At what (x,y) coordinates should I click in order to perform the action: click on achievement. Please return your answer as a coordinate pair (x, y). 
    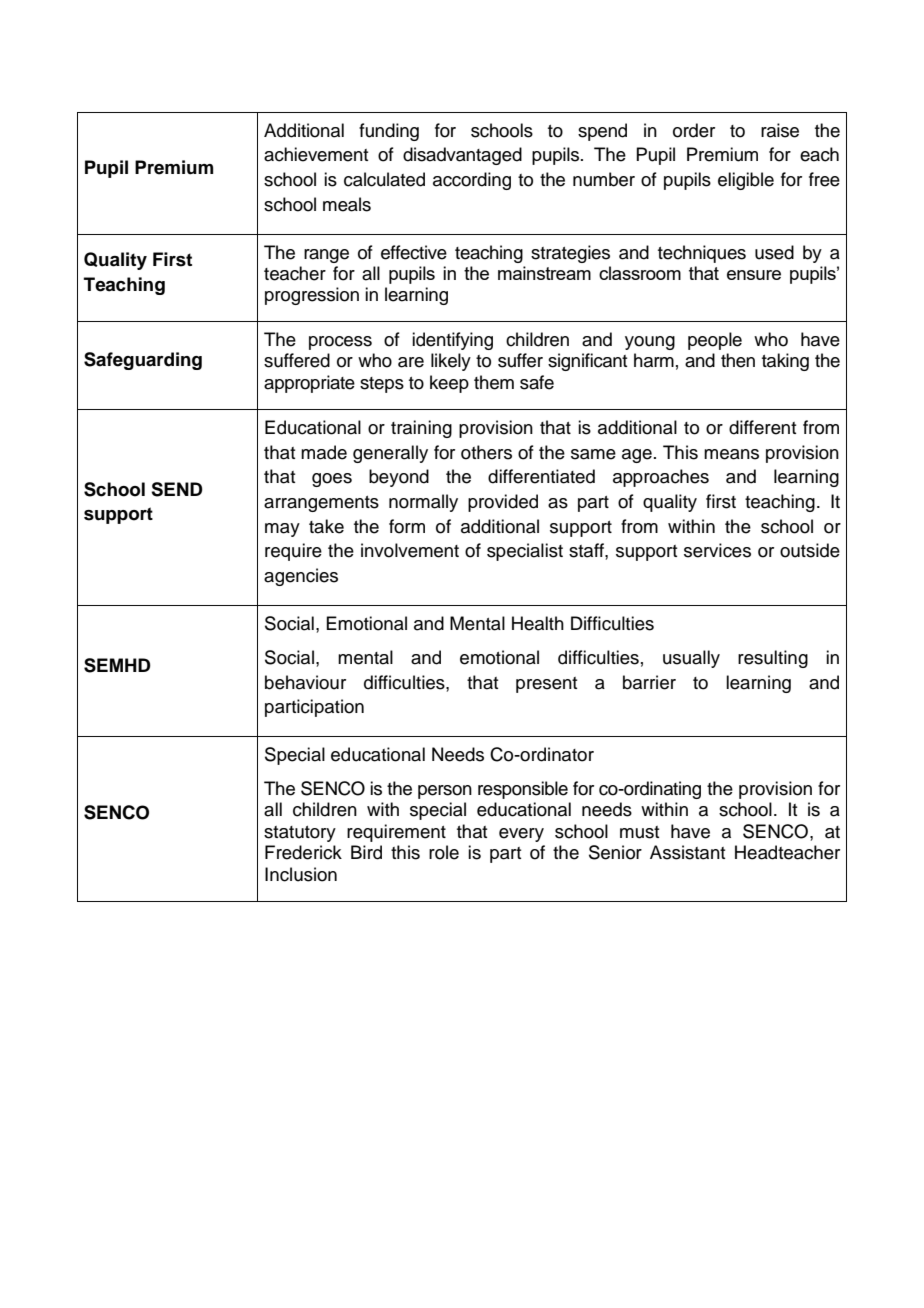
    Looking at the image, I should click on (316, 154).
